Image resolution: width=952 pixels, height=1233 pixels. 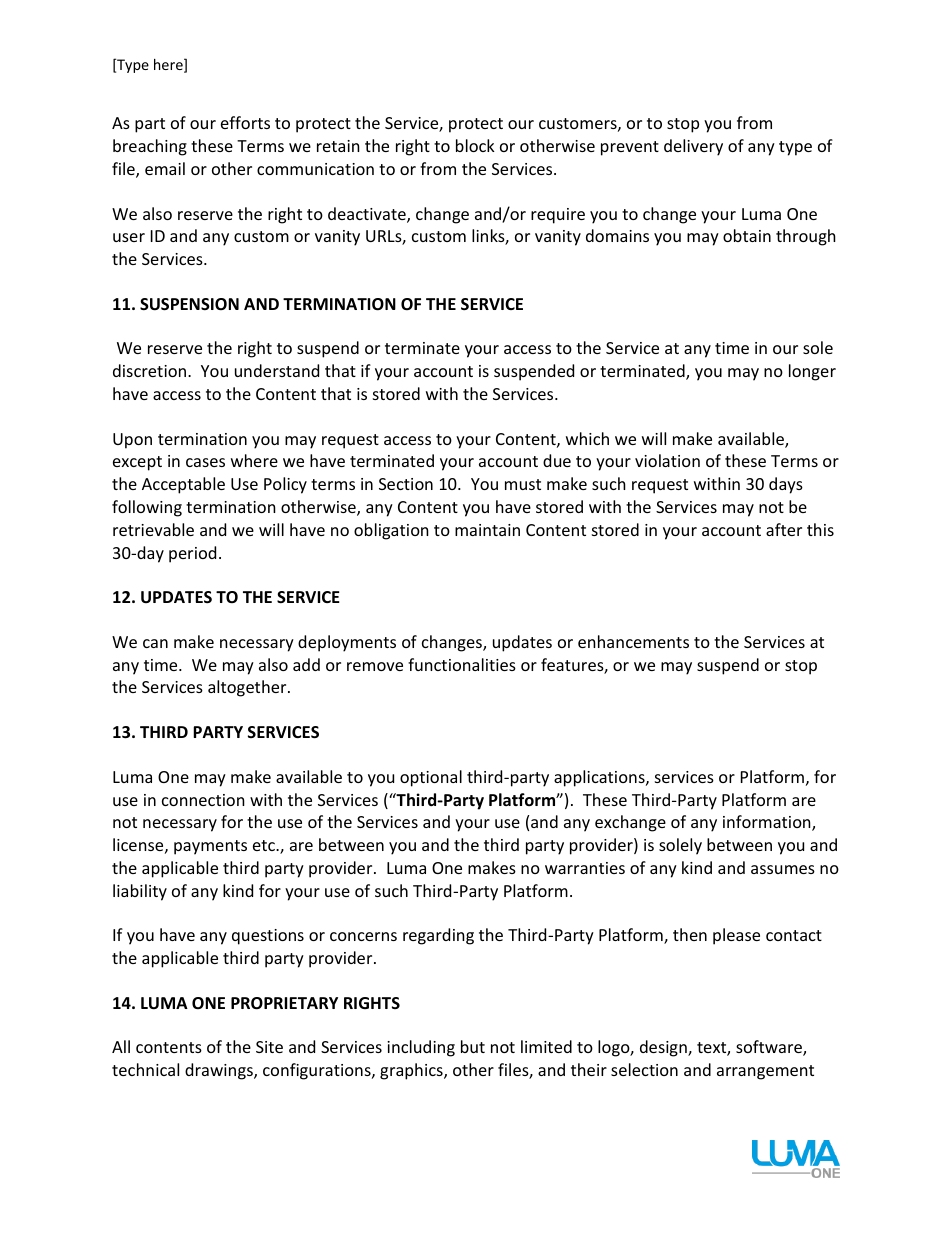 What do you see at coordinates (462, 664) in the screenshot?
I see `functionalities` at bounding box center [462, 664].
